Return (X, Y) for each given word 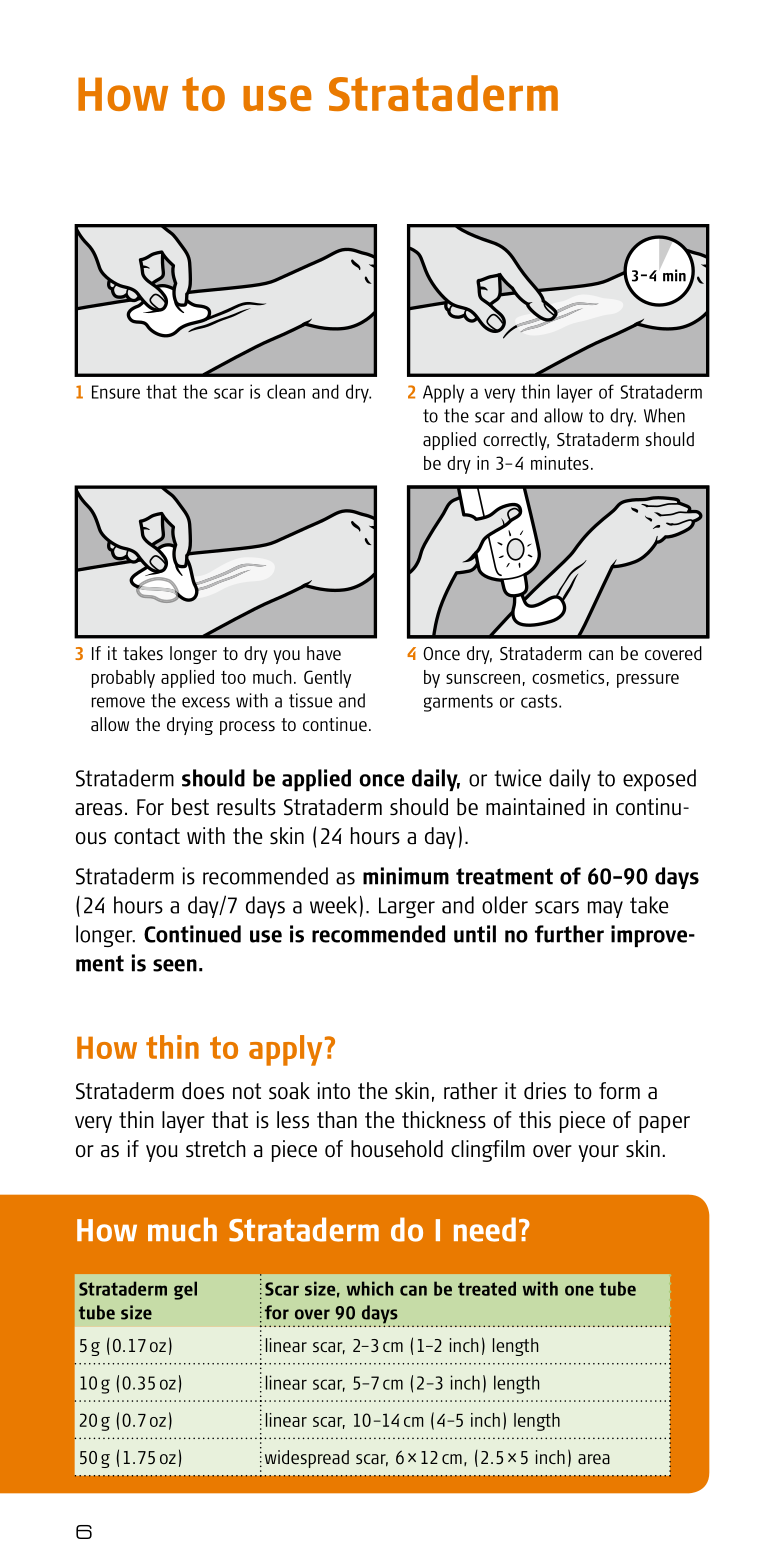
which (369, 1288)
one (579, 1290)
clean (286, 391)
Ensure (116, 392)
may (605, 909)
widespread (307, 1459)
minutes (560, 463)
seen (175, 965)
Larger (407, 907)
